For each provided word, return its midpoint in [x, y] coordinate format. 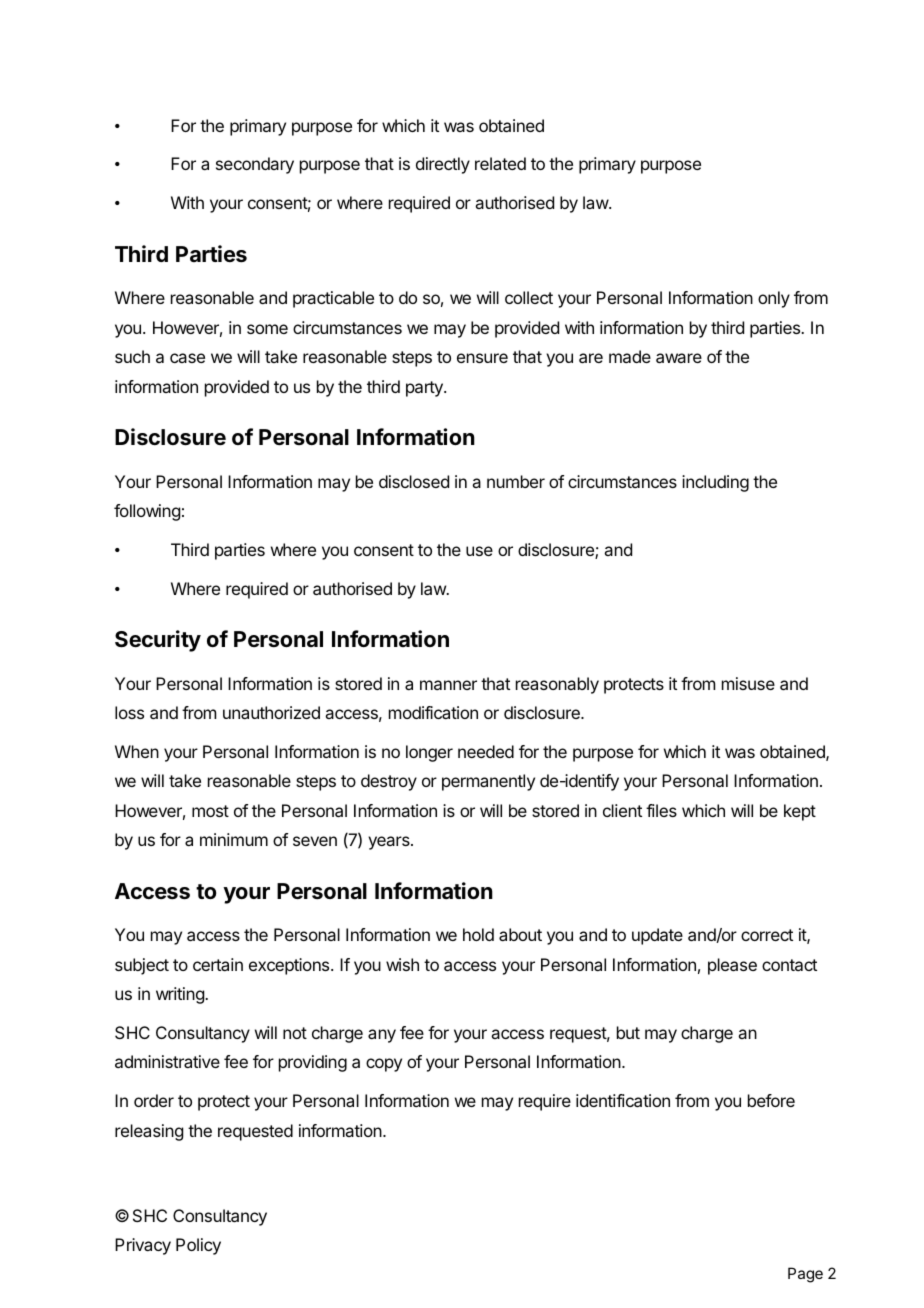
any [382, 1036]
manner [448, 685]
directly [443, 165]
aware [679, 358]
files [661, 810]
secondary [255, 165]
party [425, 389]
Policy [198, 1246]
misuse [748, 683]
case [187, 358]
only [774, 299]
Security [158, 641]
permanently [488, 782]
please [732, 966]
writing [181, 995]
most [210, 811]
